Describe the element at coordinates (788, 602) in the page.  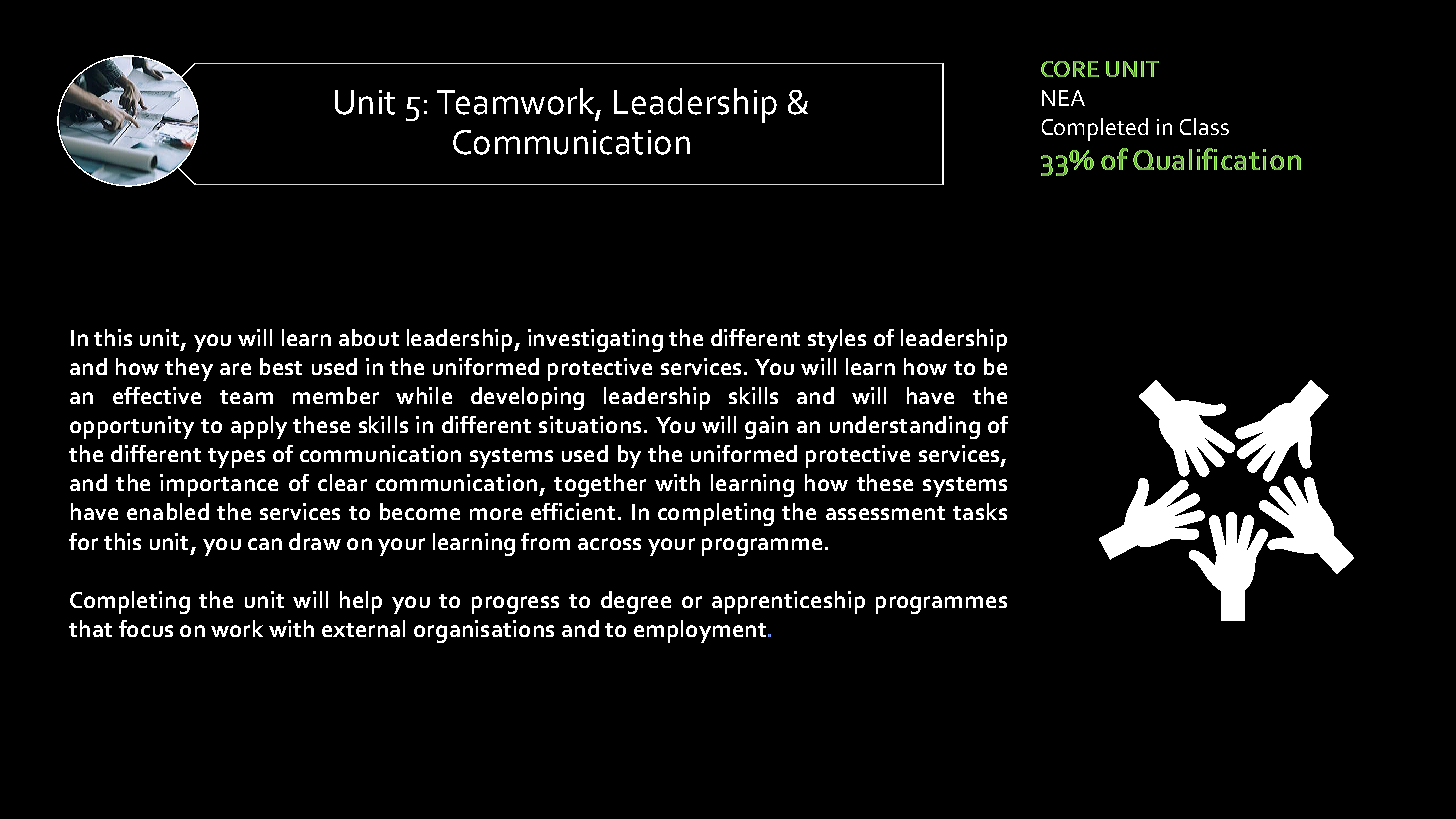
I see `apprenticeship` at that location.
